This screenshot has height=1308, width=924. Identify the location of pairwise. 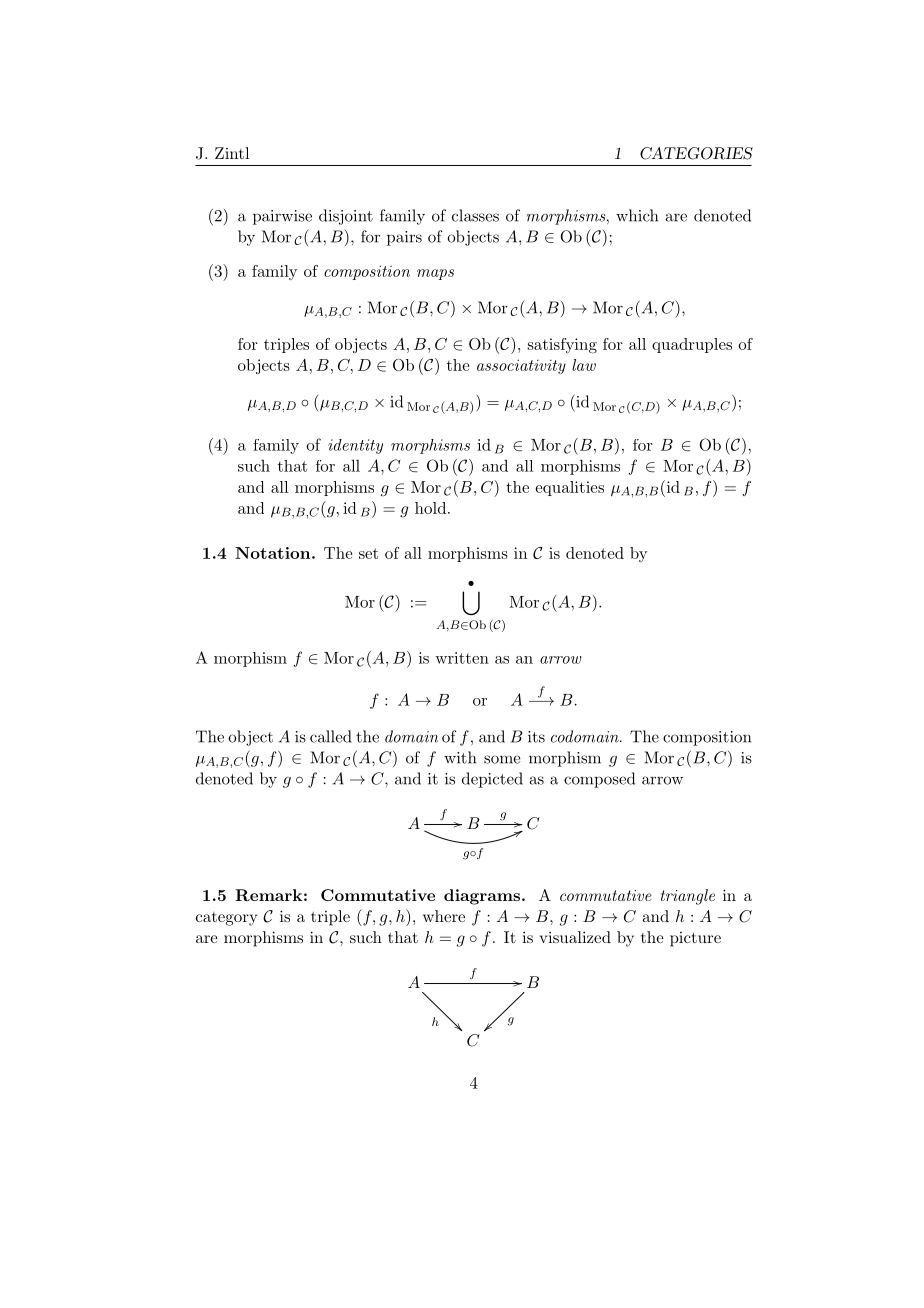
(282, 217).
